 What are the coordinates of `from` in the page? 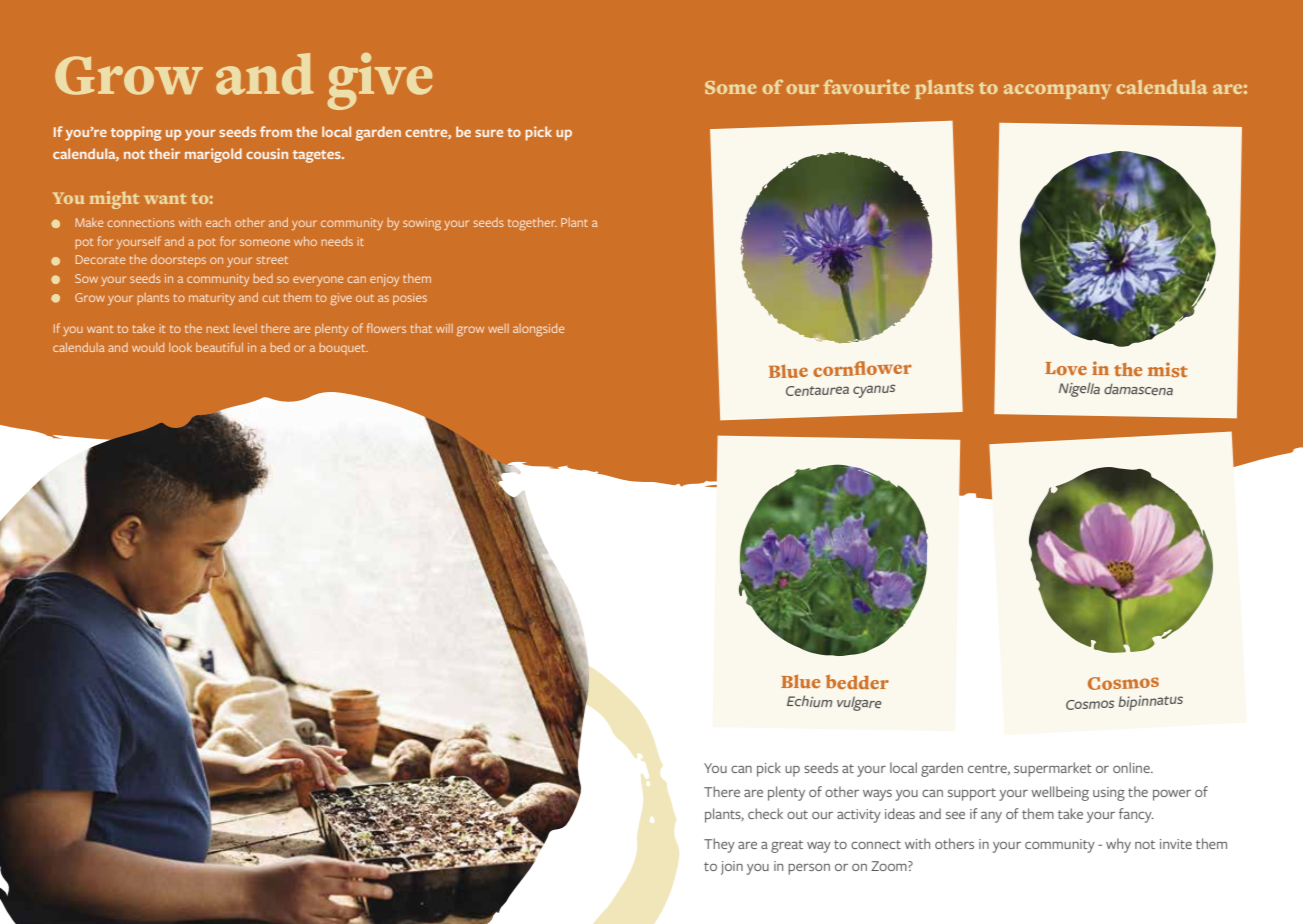 It's located at (276, 131).
